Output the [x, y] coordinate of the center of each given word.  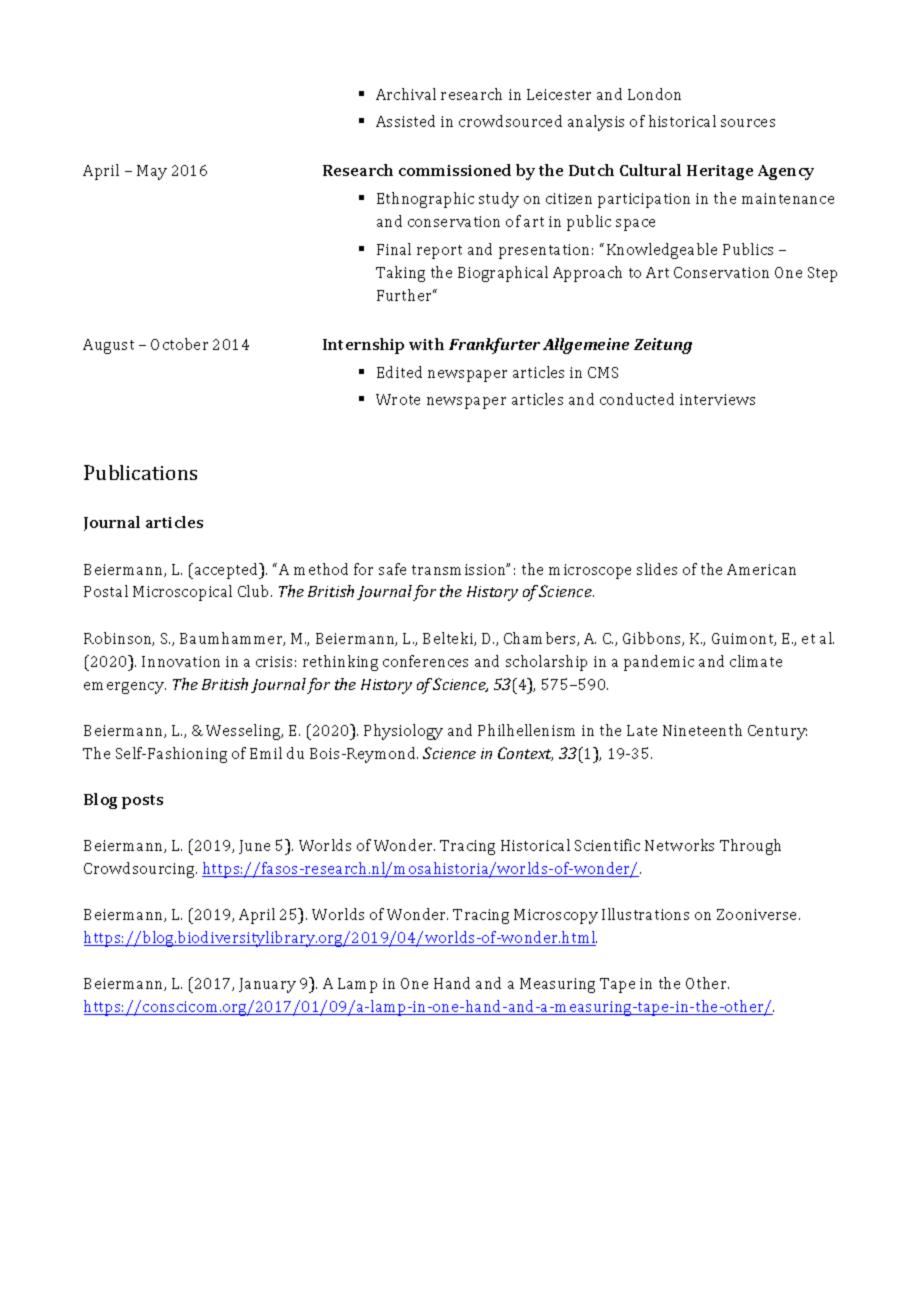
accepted [228, 571]
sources [748, 123]
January [267, 985]
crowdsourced [510, 121]
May [152, 172]
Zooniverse [758, 914]
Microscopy [556, 916]
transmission [460, 569]
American [761, 569]
